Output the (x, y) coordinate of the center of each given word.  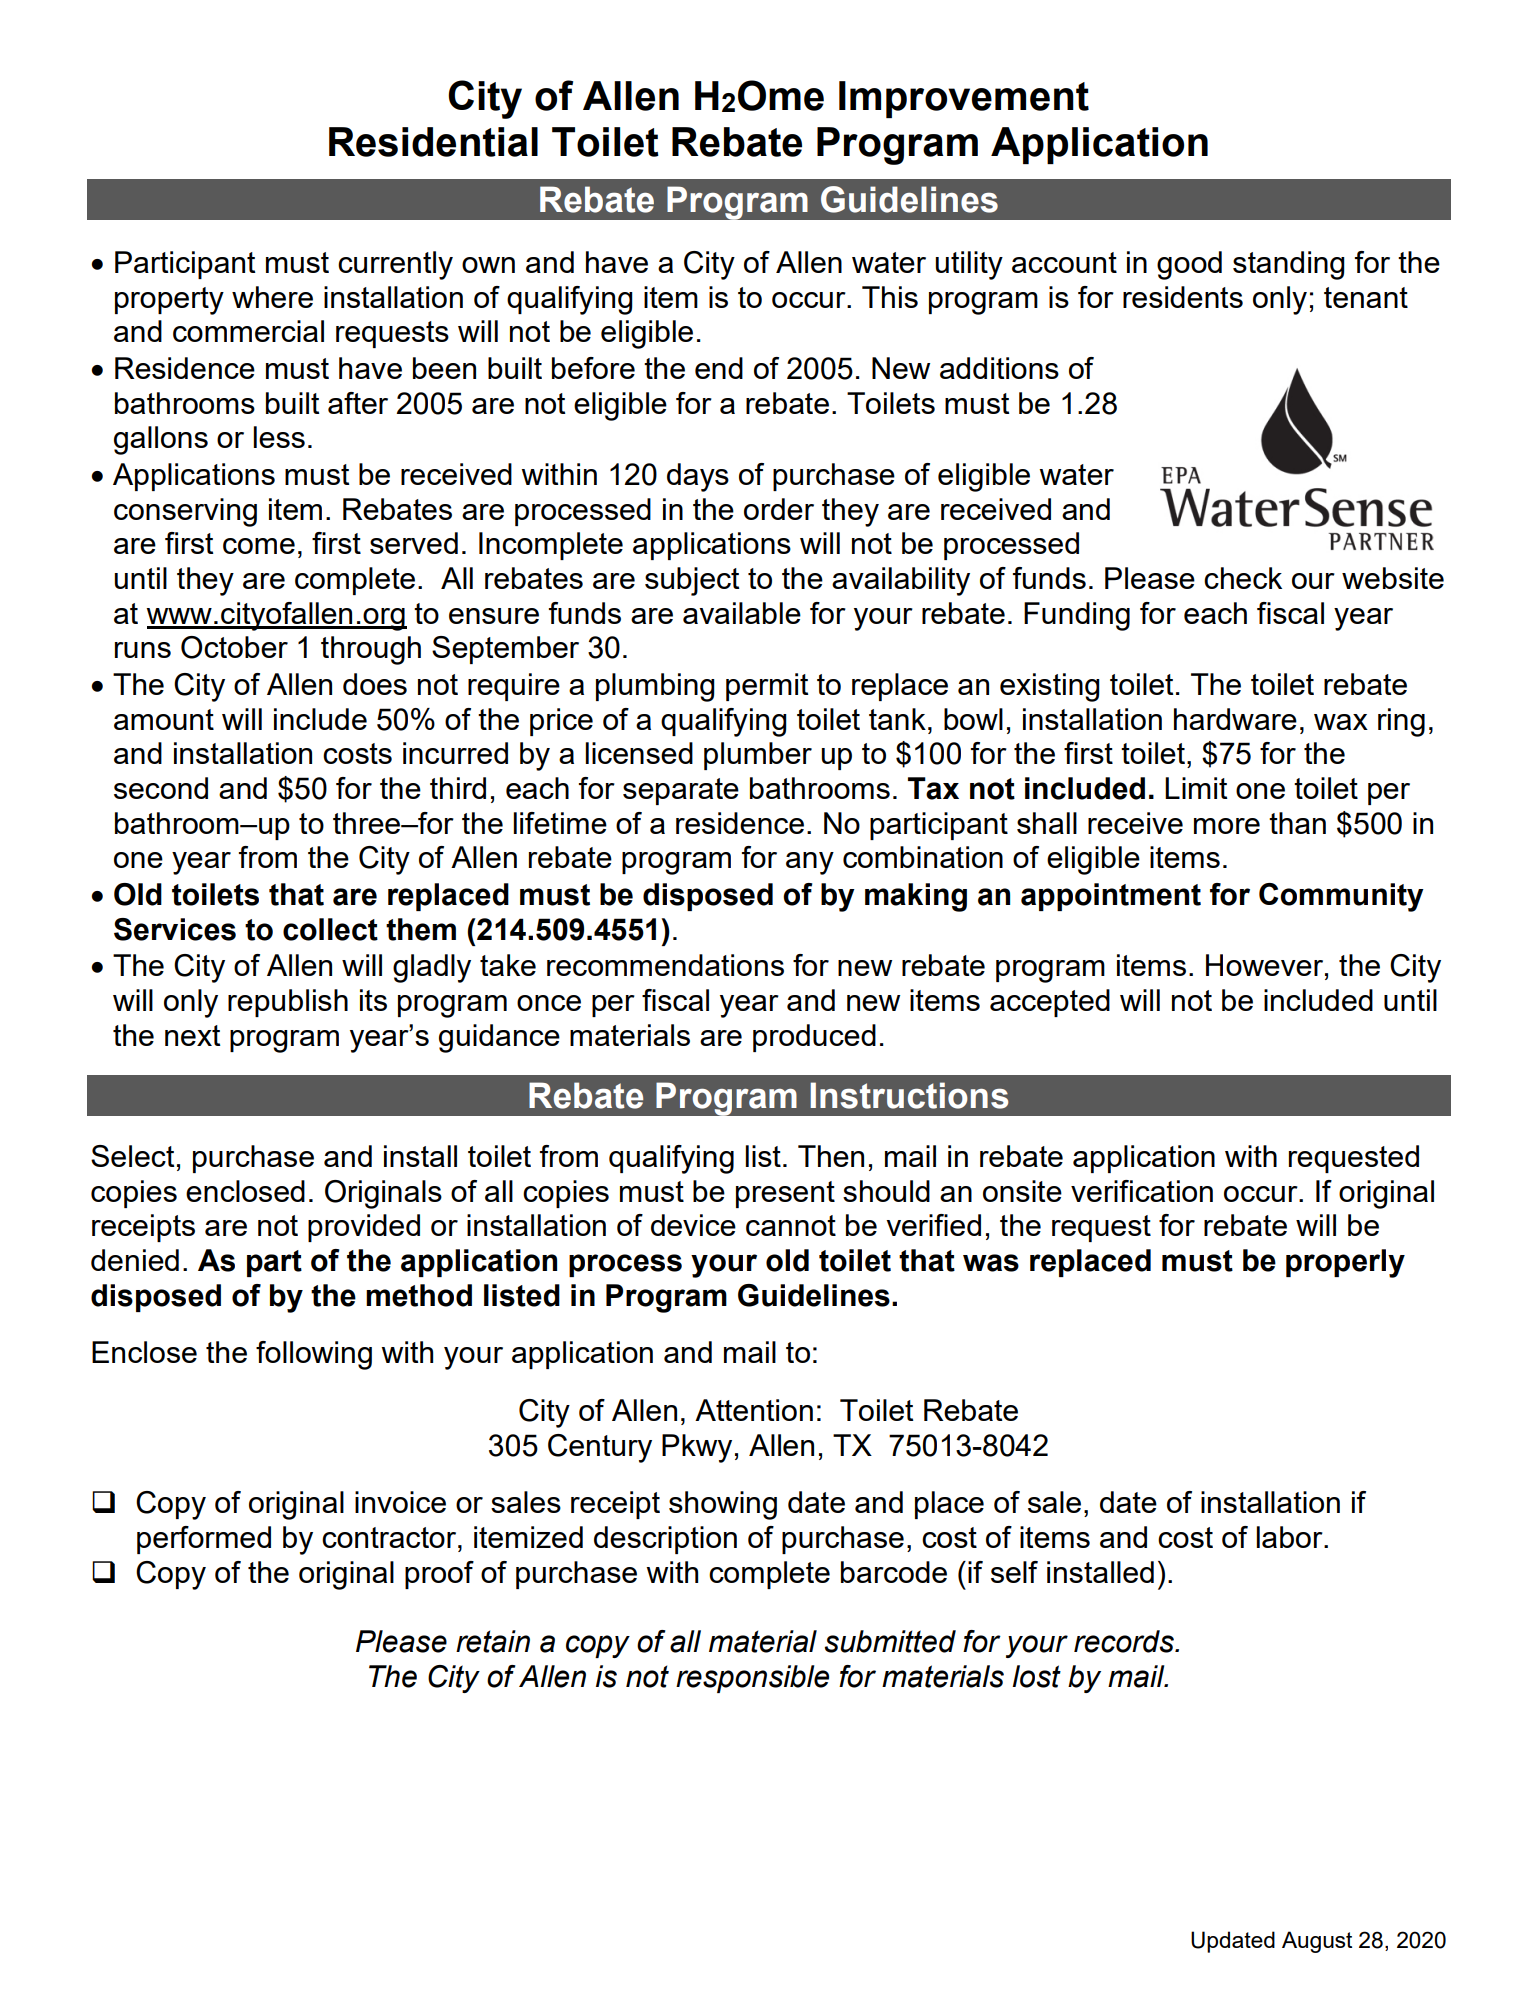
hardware (1235, 719)
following (314, 1355)
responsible (752, 1679)
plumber (758, 756)
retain (493, 1641)
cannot (791, 1225)
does (375, 684)
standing (1289, 265)
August (1317, 1942)
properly (1345, 1263)
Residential (433, 142)
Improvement (964, 99)
